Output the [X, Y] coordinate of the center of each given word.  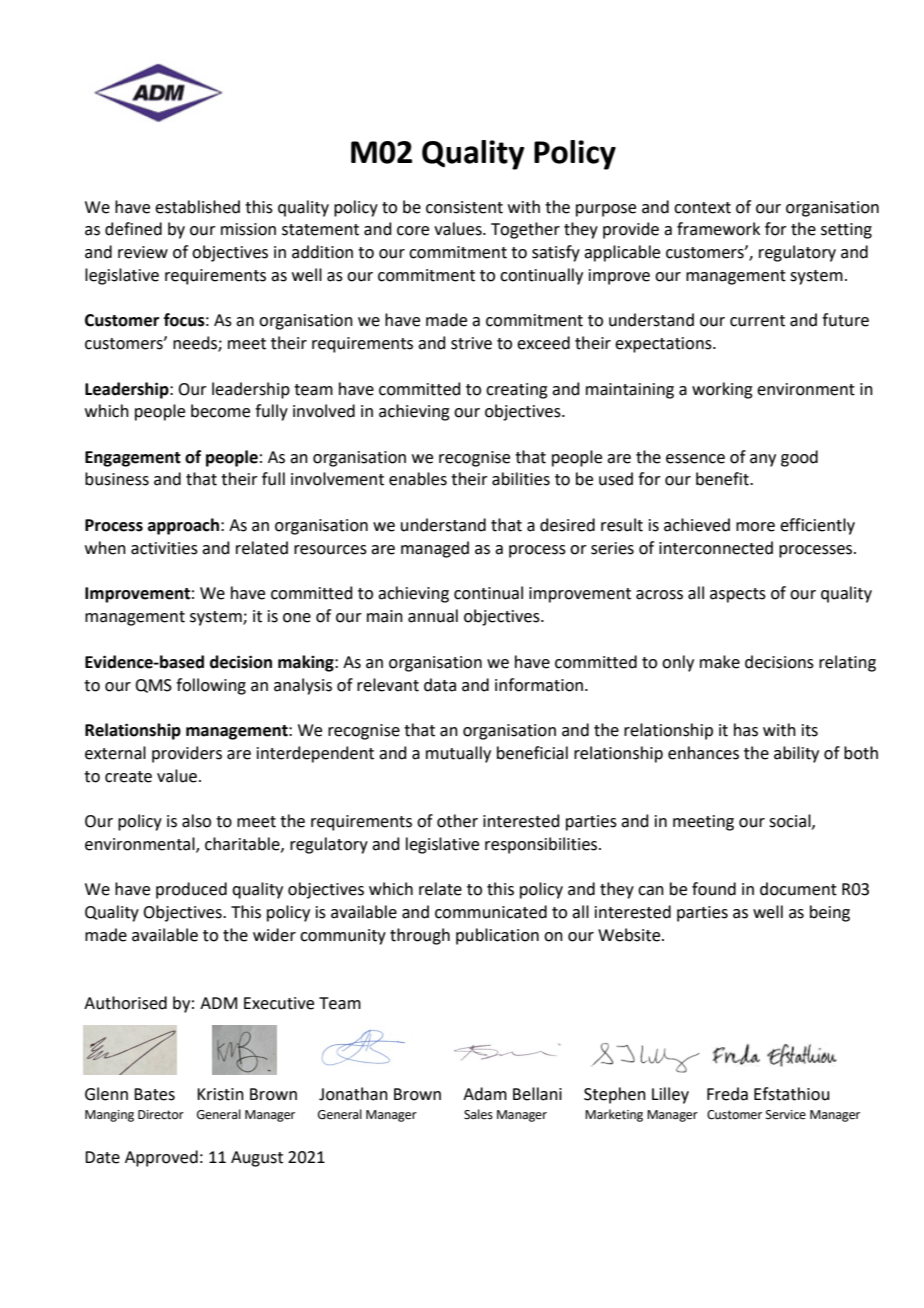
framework [718, 229]
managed [435, 549]
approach [183, 526]
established [197, 207]
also [196, 821]
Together [525, 230]
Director [161, 1115]
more [755, 527]
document [798, 889]
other [457, 821]
